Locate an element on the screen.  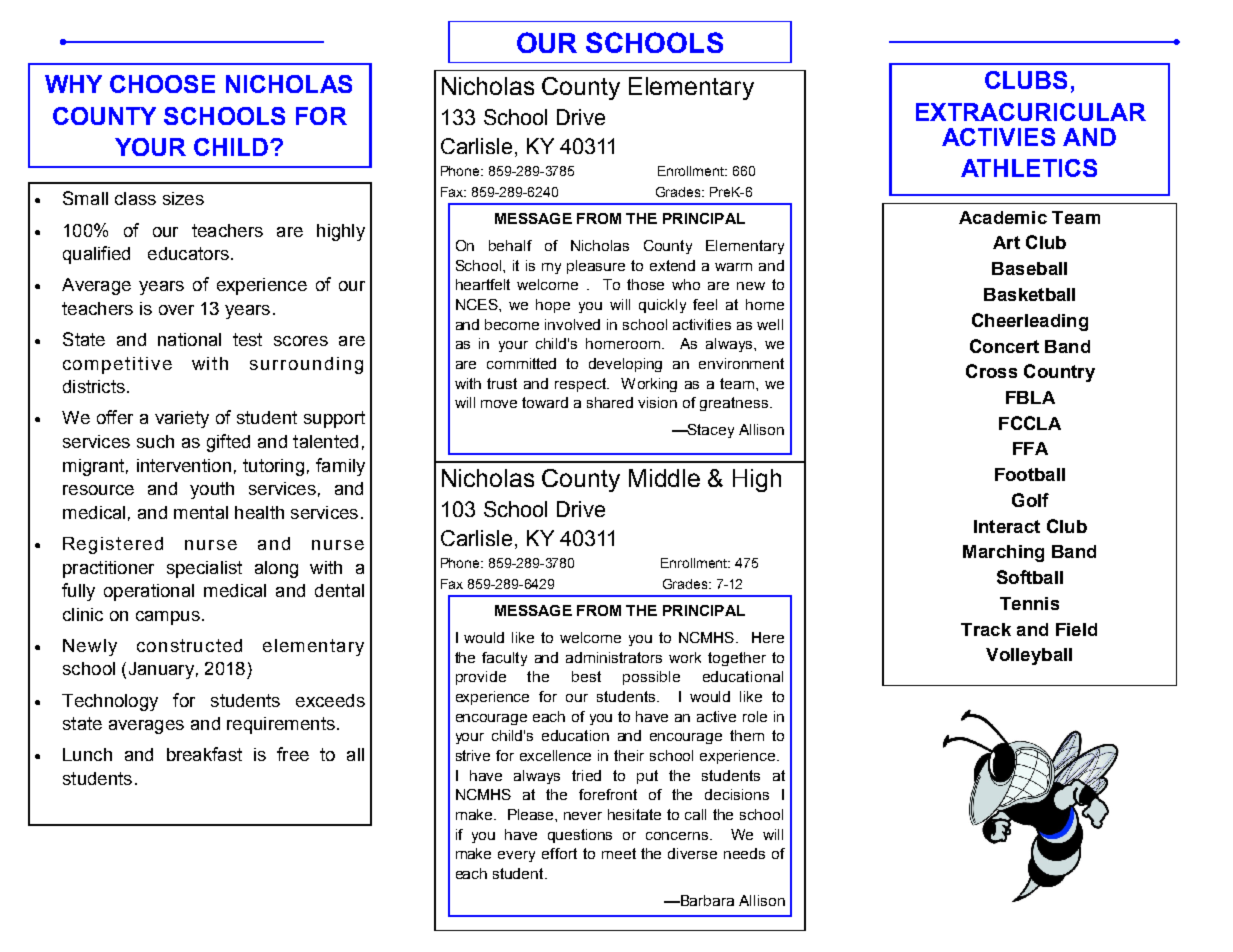
specialist is located at coordinates (204, 569).
